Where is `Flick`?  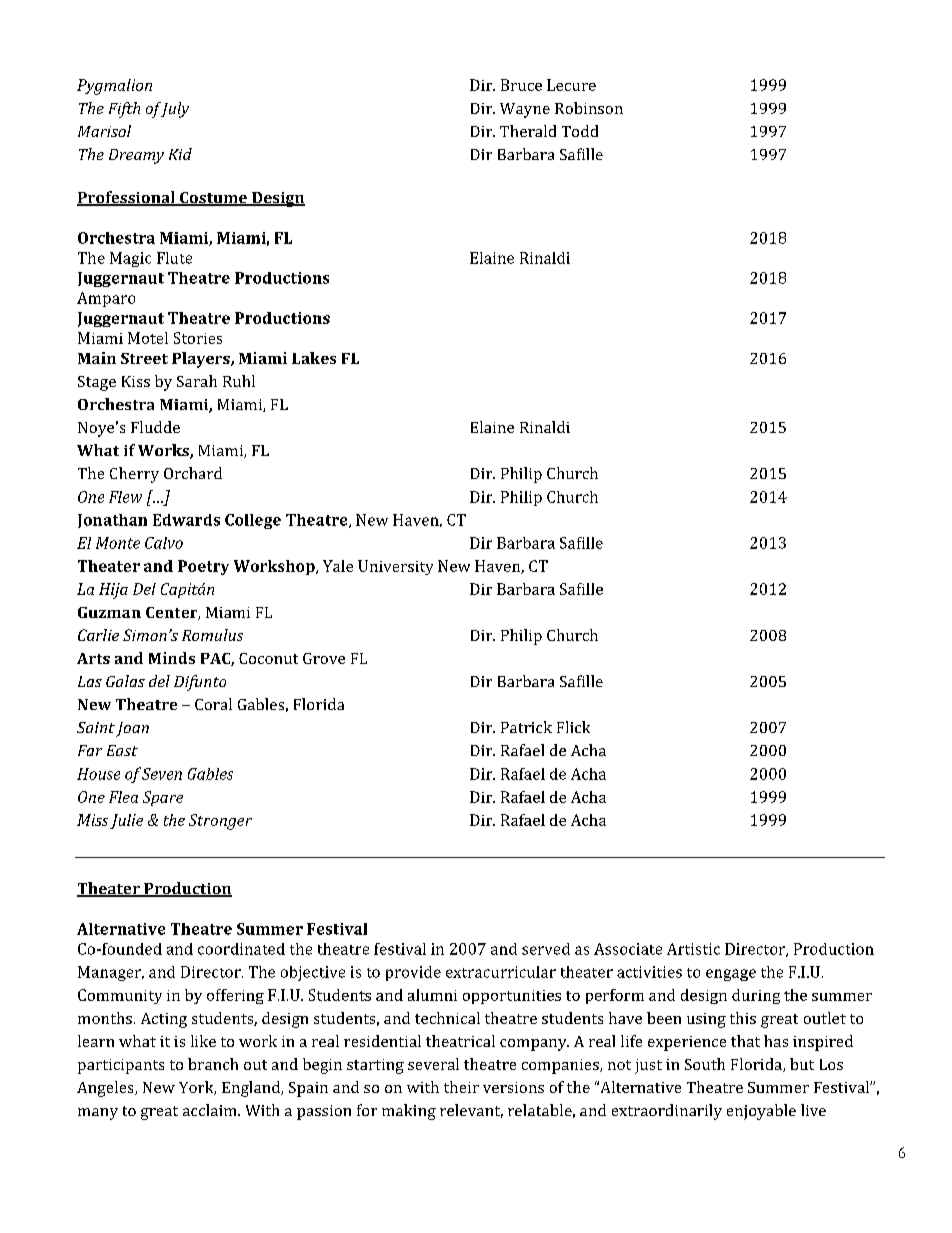 Flick is located at coordinates (573, 727).
